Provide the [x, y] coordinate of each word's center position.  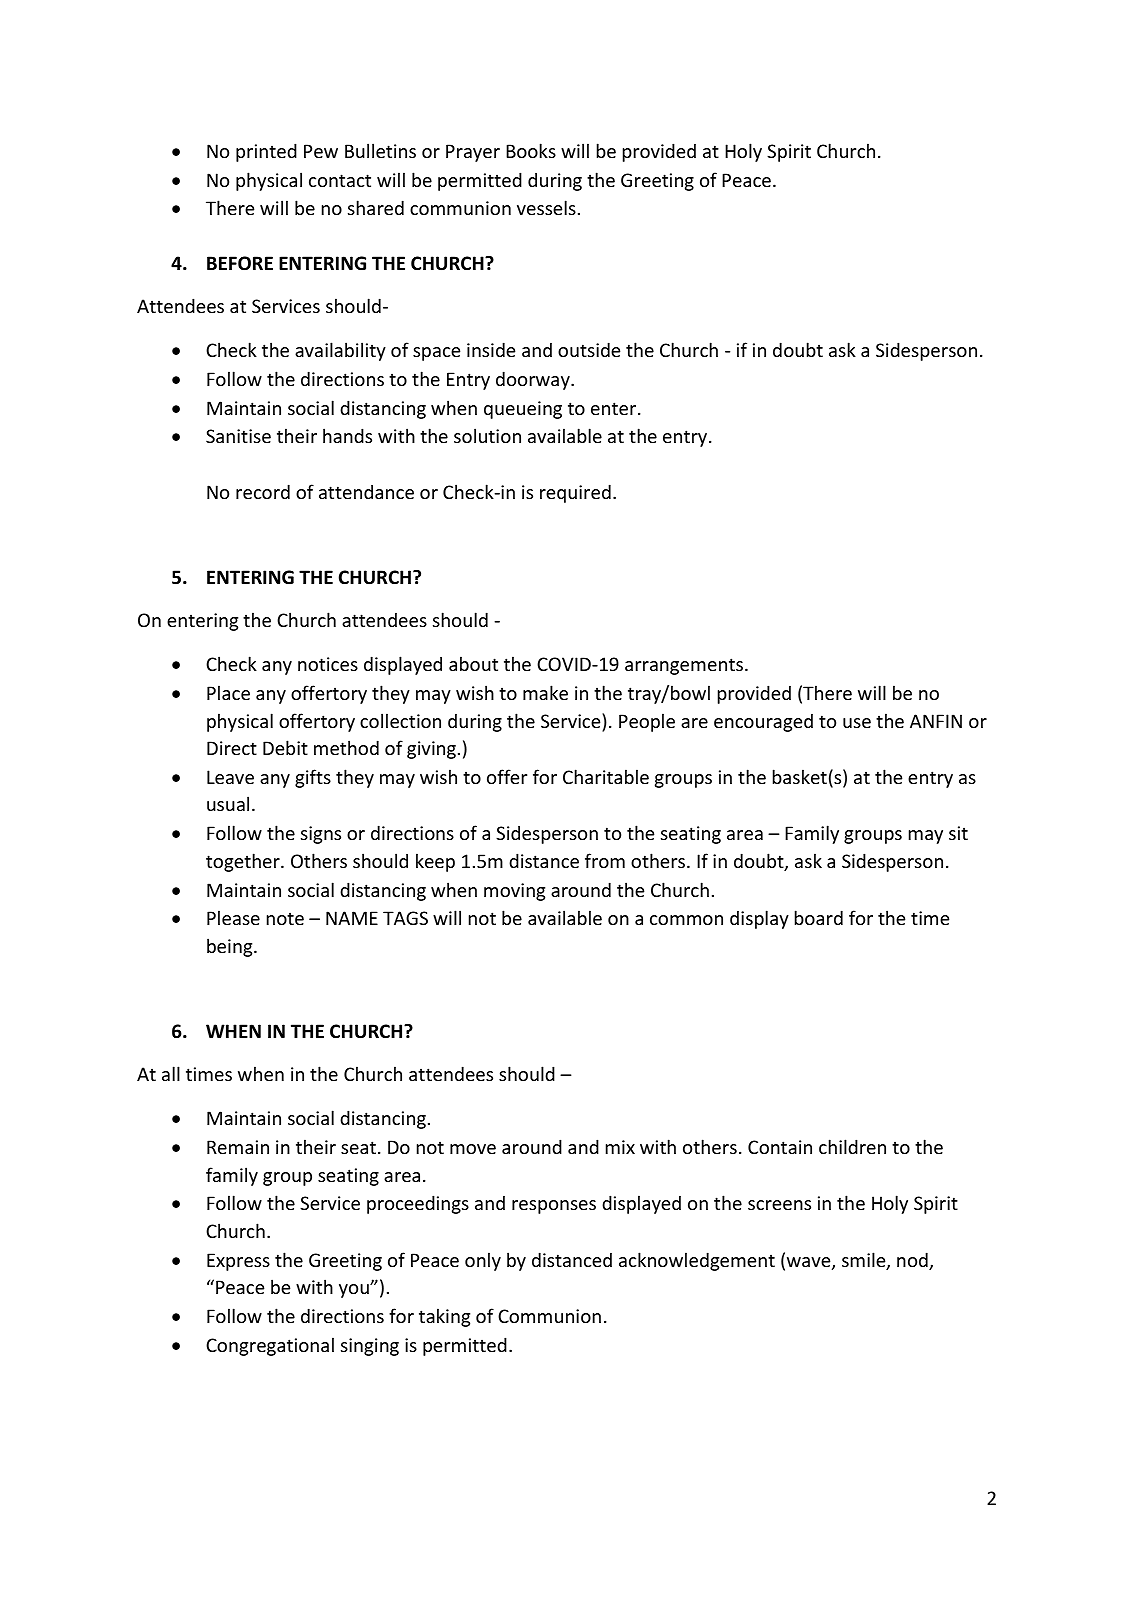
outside [589, 349]
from [605, 860]
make [545, 692]
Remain [238, 1147]
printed [266, 152]
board [819, 917]
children [852, 1146]
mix [620, 1147]
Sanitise [238, 436]
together [244, 862]
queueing [523, 410]
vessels [546, 207]
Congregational [270, 1346]
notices [328, 664]
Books [531, 150]
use [857, 723]
